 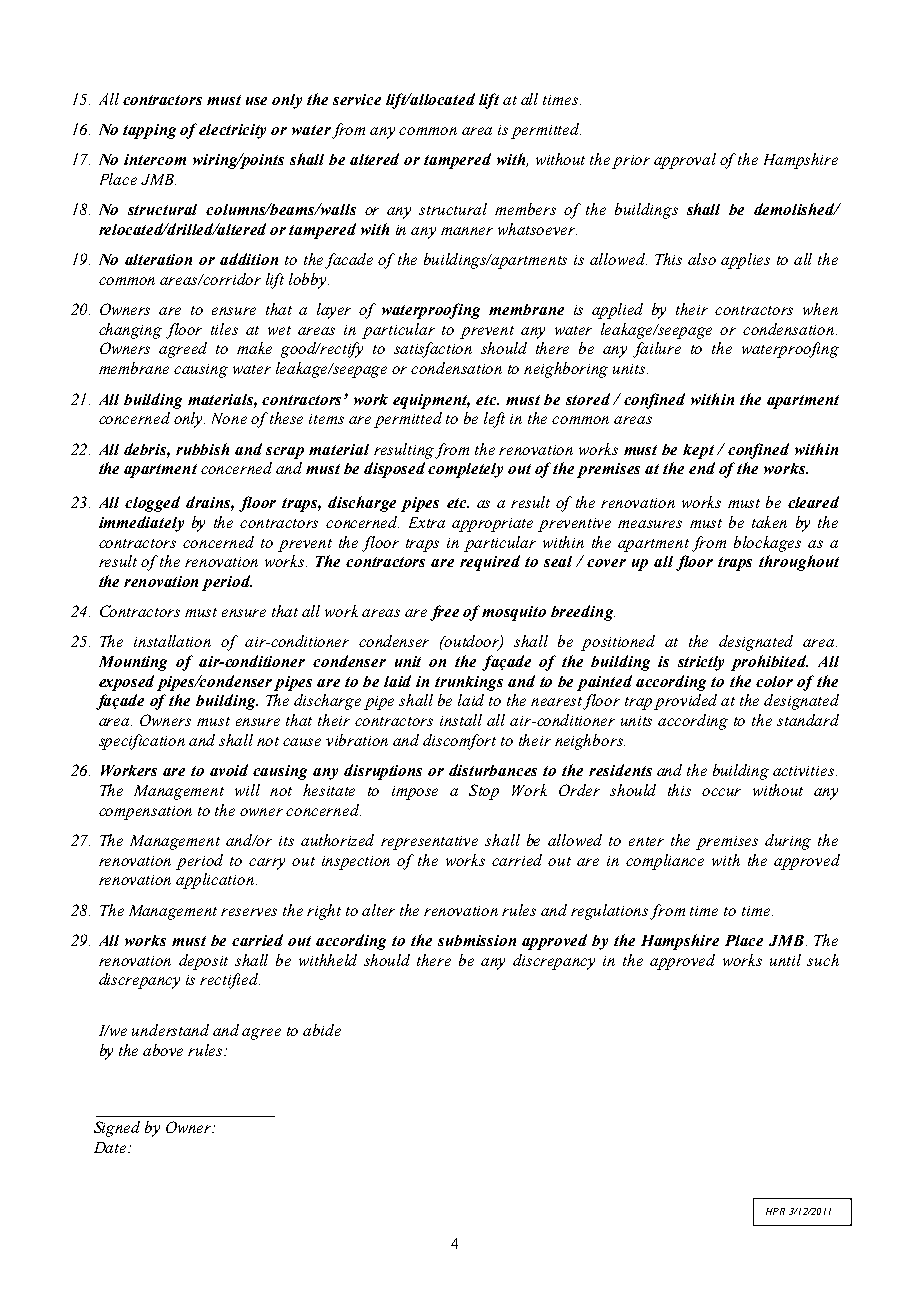 What do you see at coordinates (229, 418) in the screenshot?
I see `None` at bounding box center [229, 418].
